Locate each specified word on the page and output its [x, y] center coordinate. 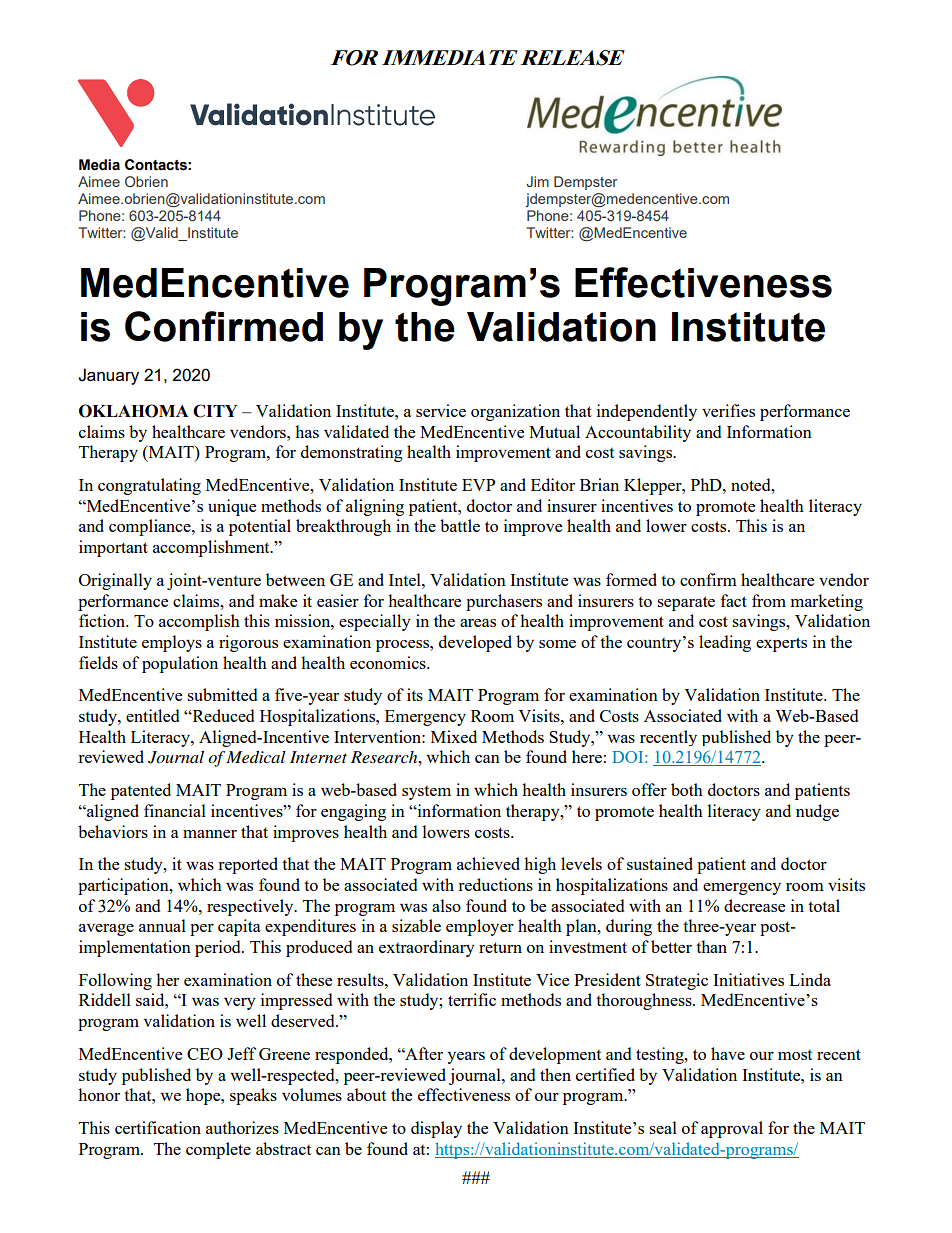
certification [158, 1127]
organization [515, 412]
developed [475, 643]
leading [725, 643]
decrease [754, 905]
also [446, 905]
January [108, 376]
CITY [215, 411]
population [180, 664]
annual [162, 925]
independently [647, 412]
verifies [728, 410]
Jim [537, 181]
